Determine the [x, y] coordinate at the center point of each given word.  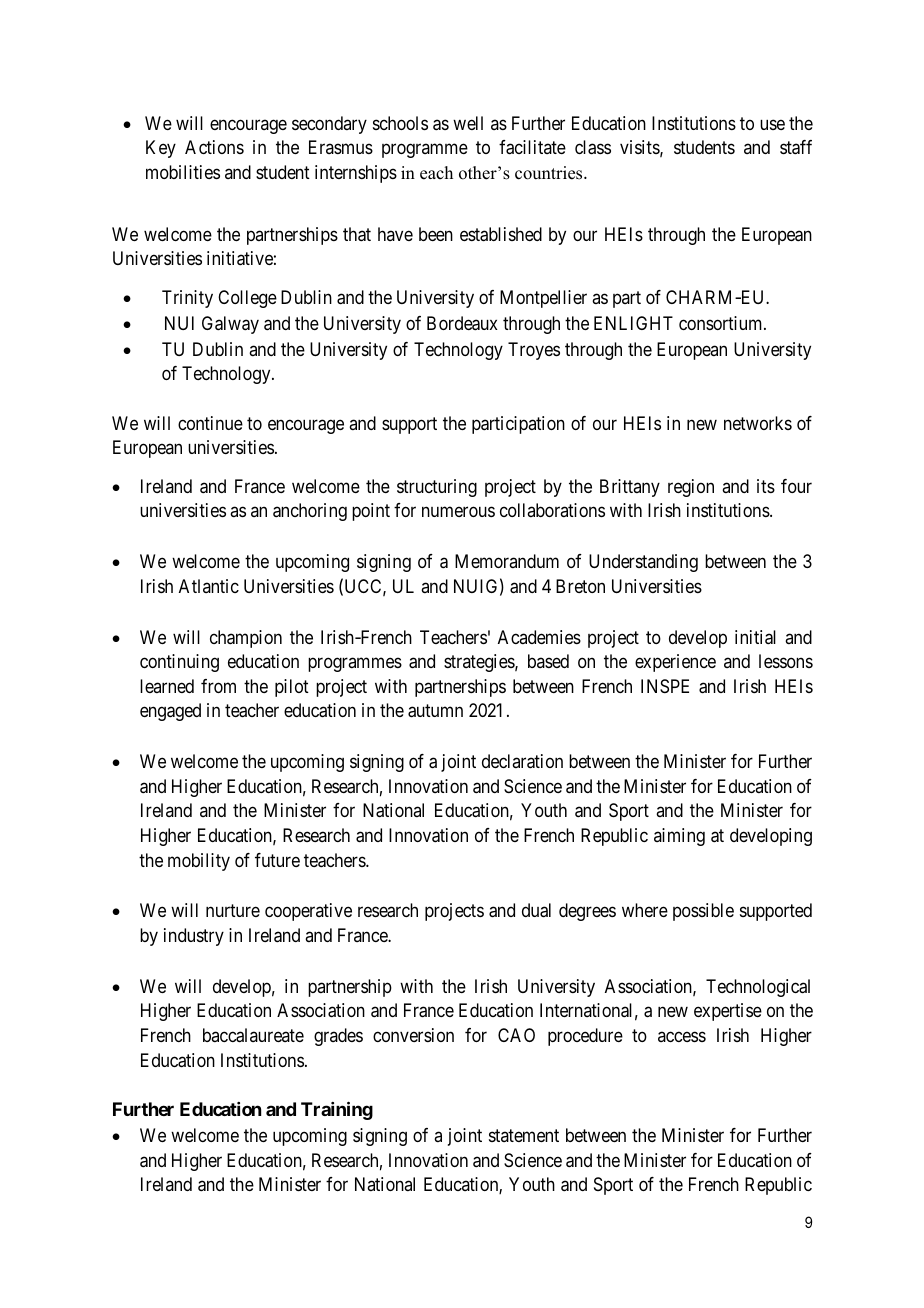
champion [246, 639]
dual [536, 910]
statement [524, 1135]
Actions [214, 147]
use [772, 124]
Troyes [534, 351]
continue [210, 423]
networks [758, 423]
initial [755, 637]
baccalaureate [253, 1035]
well [468, 123]
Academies [539, 637]
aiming [679, 837]
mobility [199, 862]
